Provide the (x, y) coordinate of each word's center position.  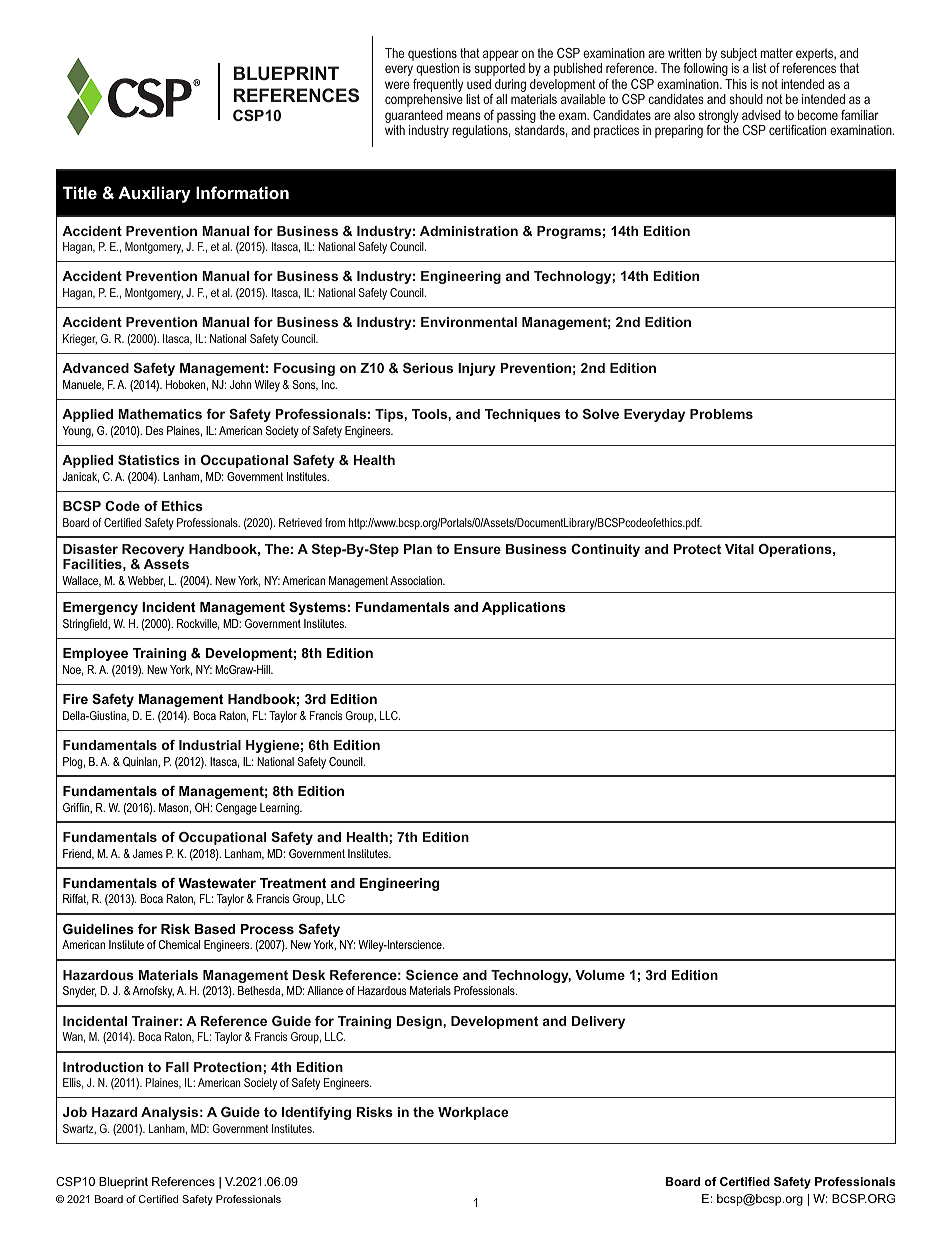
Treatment (292, 883)
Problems (721, 414)
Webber (146, 581)
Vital (739, 549)
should (746, 99)
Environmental (469, 322)
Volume (600, 975)
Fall (177, 1067)
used (479, 84)
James (148, 853)
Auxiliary (154, 194)
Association (417, 580)
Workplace (473, 1113)
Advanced (95, 368)
